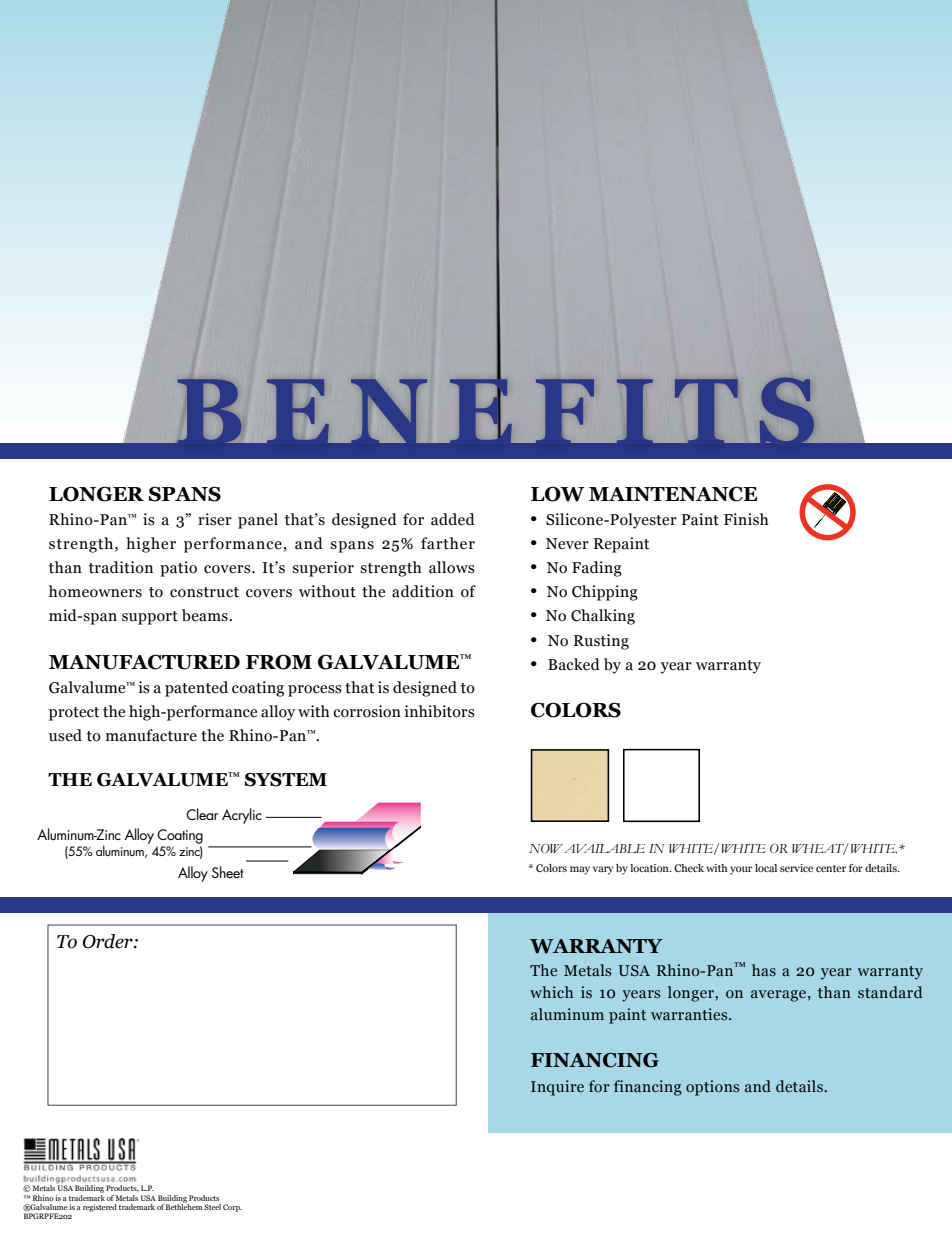 The height and width of the image is (1233, 952). Describe the element at coordinates (196, 689) in the image. I see `patented` at that location.
